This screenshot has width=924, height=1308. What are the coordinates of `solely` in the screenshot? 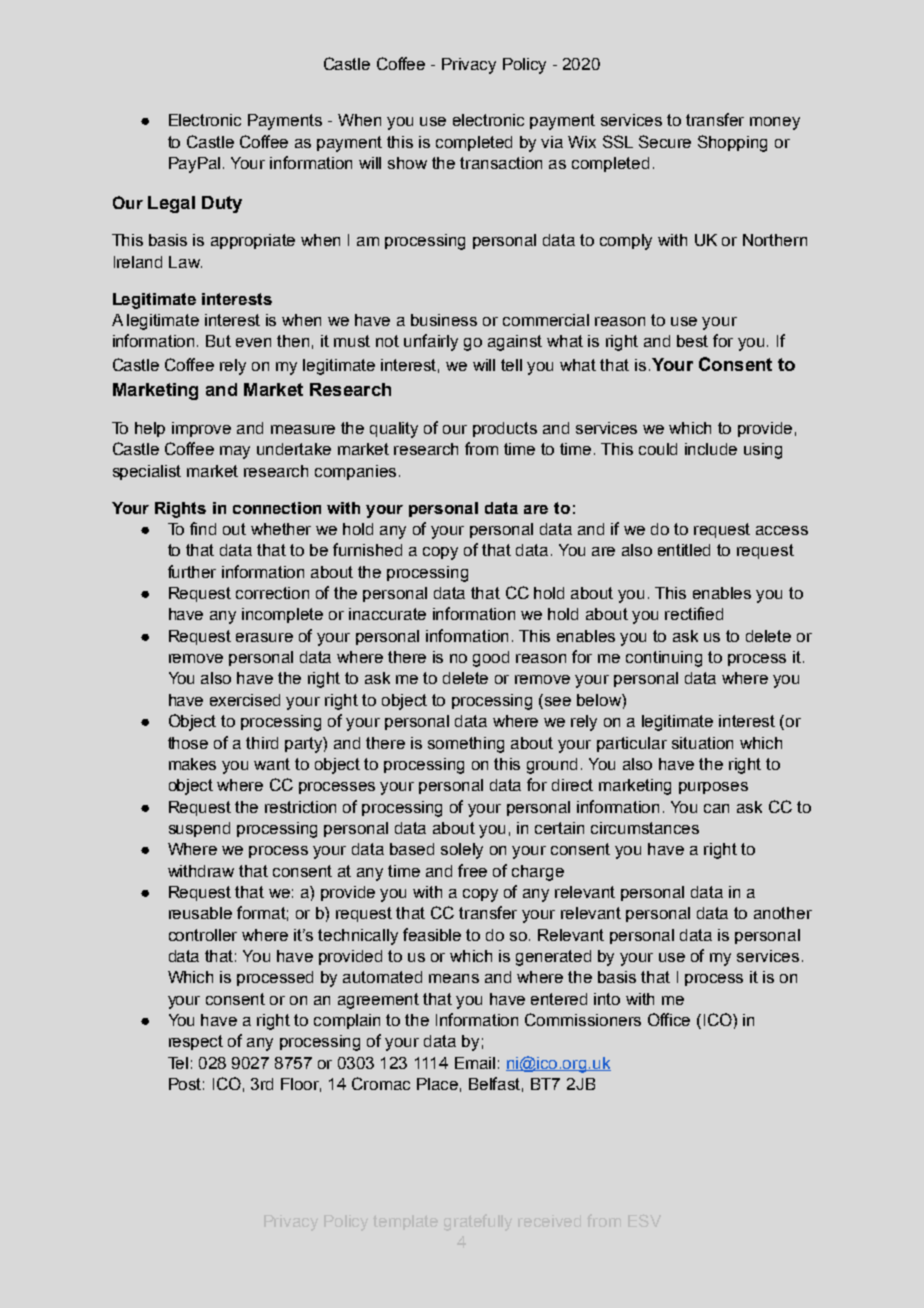 It's located at (462, 851).
